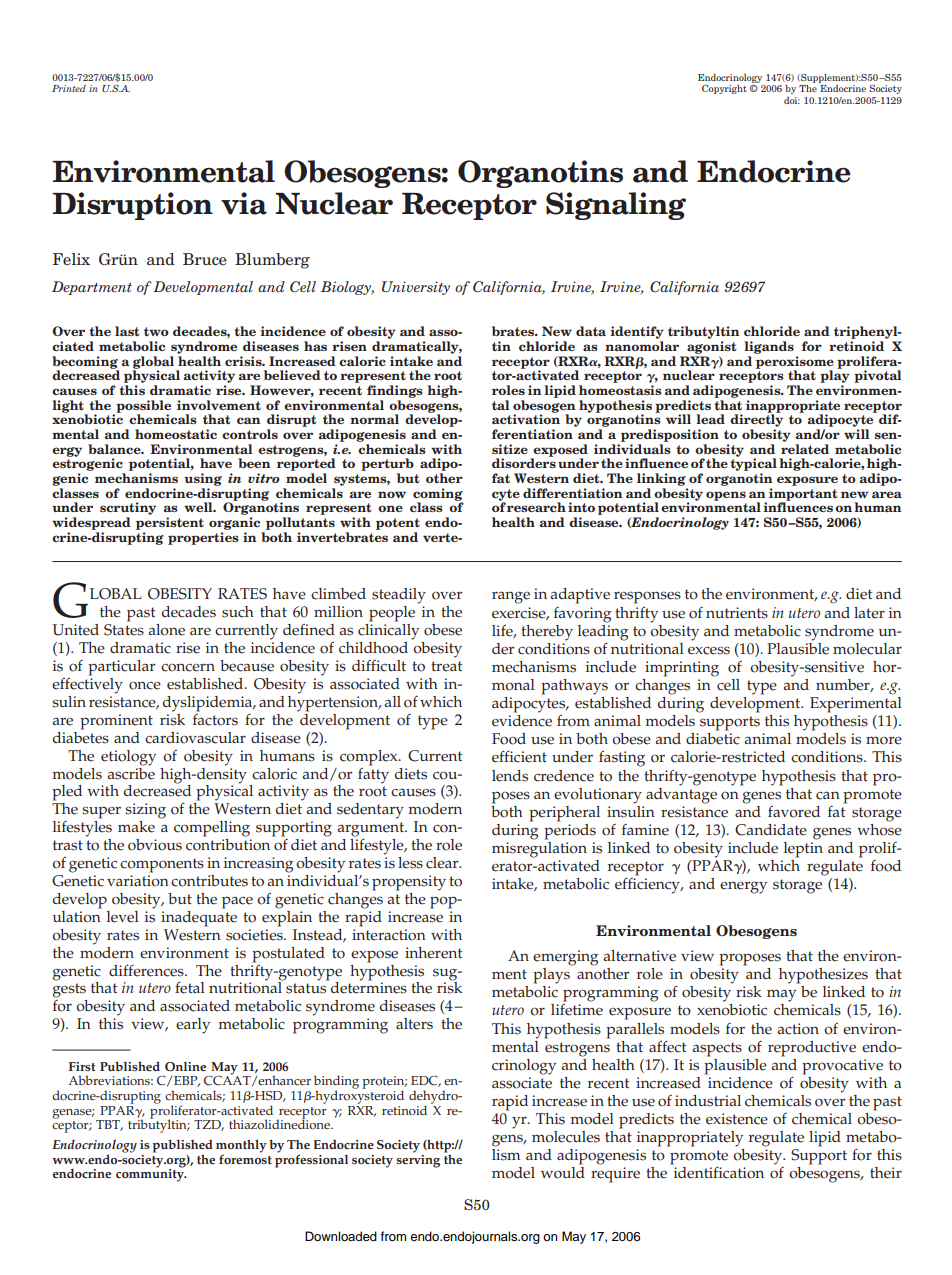 This document has width=952, height=1275. Describe the element at coordinates (792, 100) in the document. I see `doi` at that location.
